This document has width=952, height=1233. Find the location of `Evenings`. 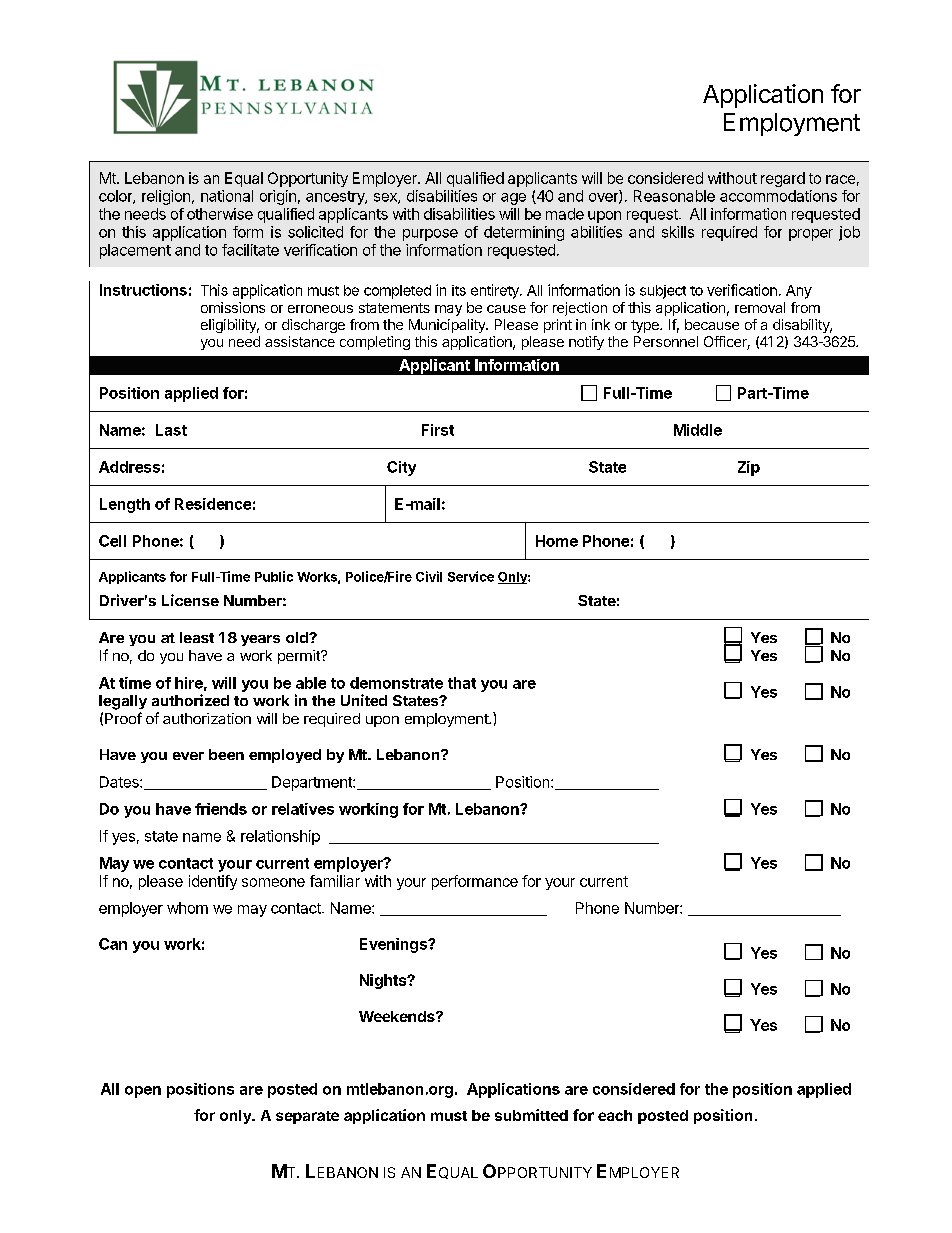

Evenings is located at coordinates (394, 945).
